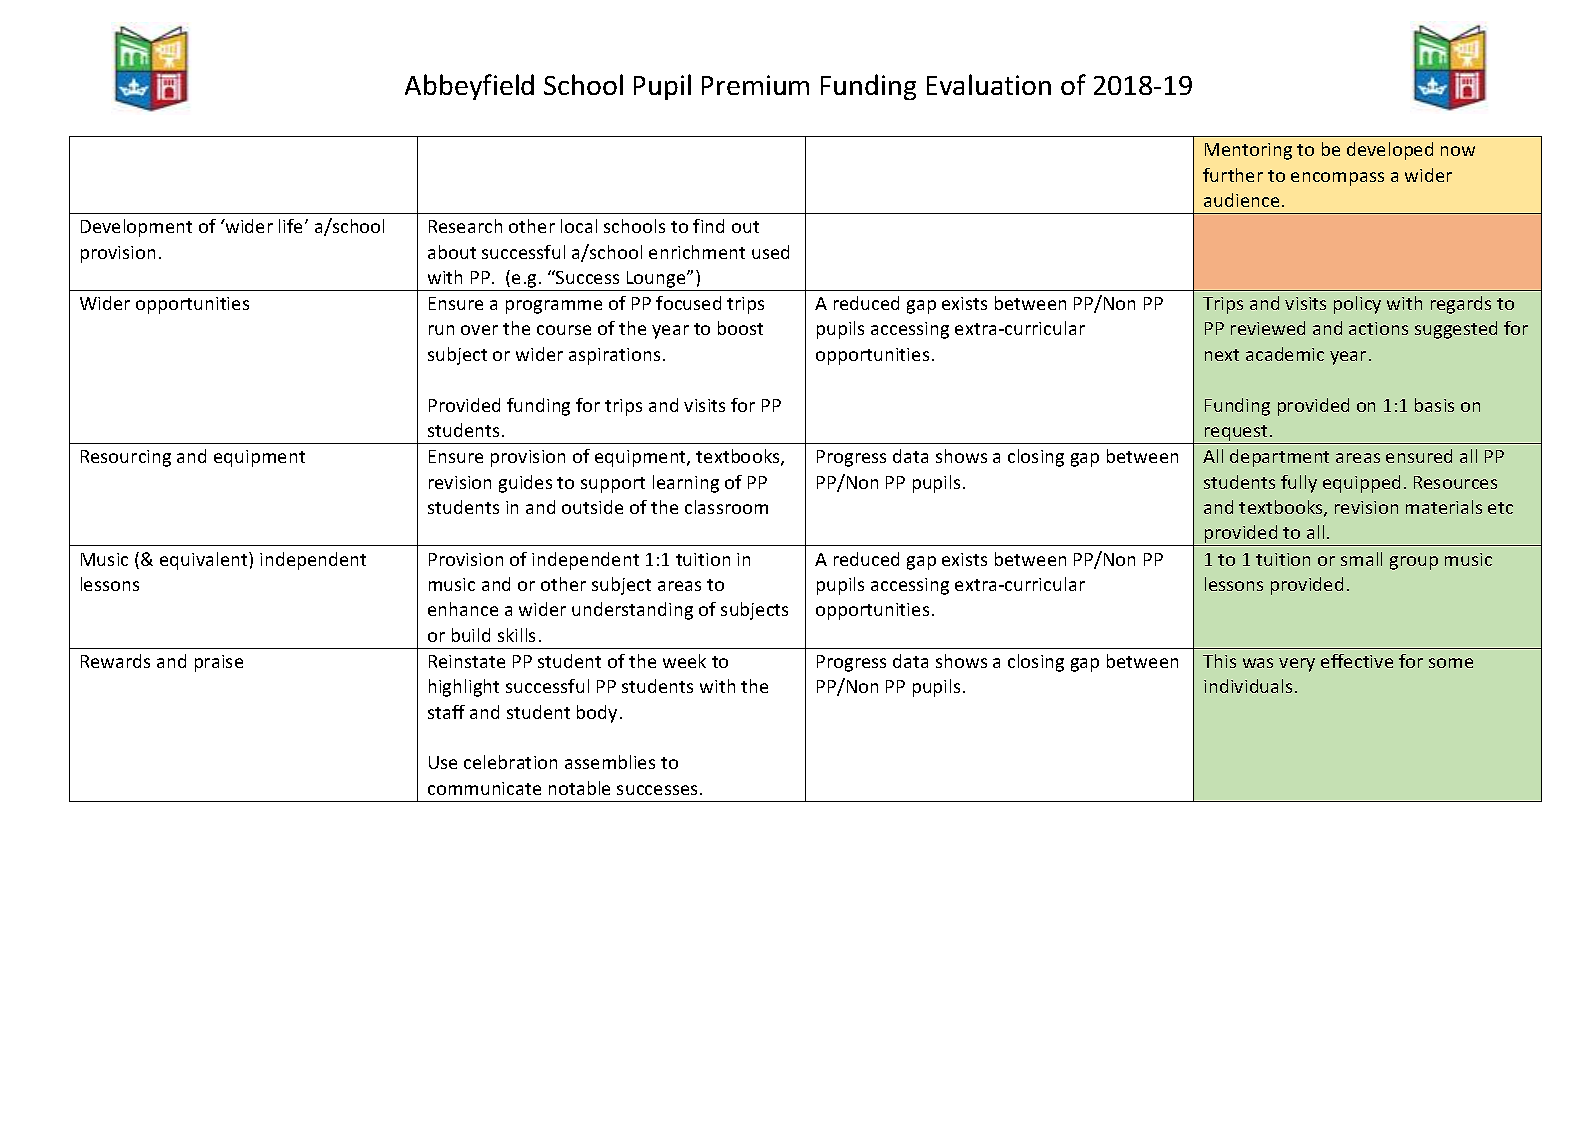 Image resolution: width=1590 pixels, height=1124 pixels. I want to click on request, so click(1236, 434).
